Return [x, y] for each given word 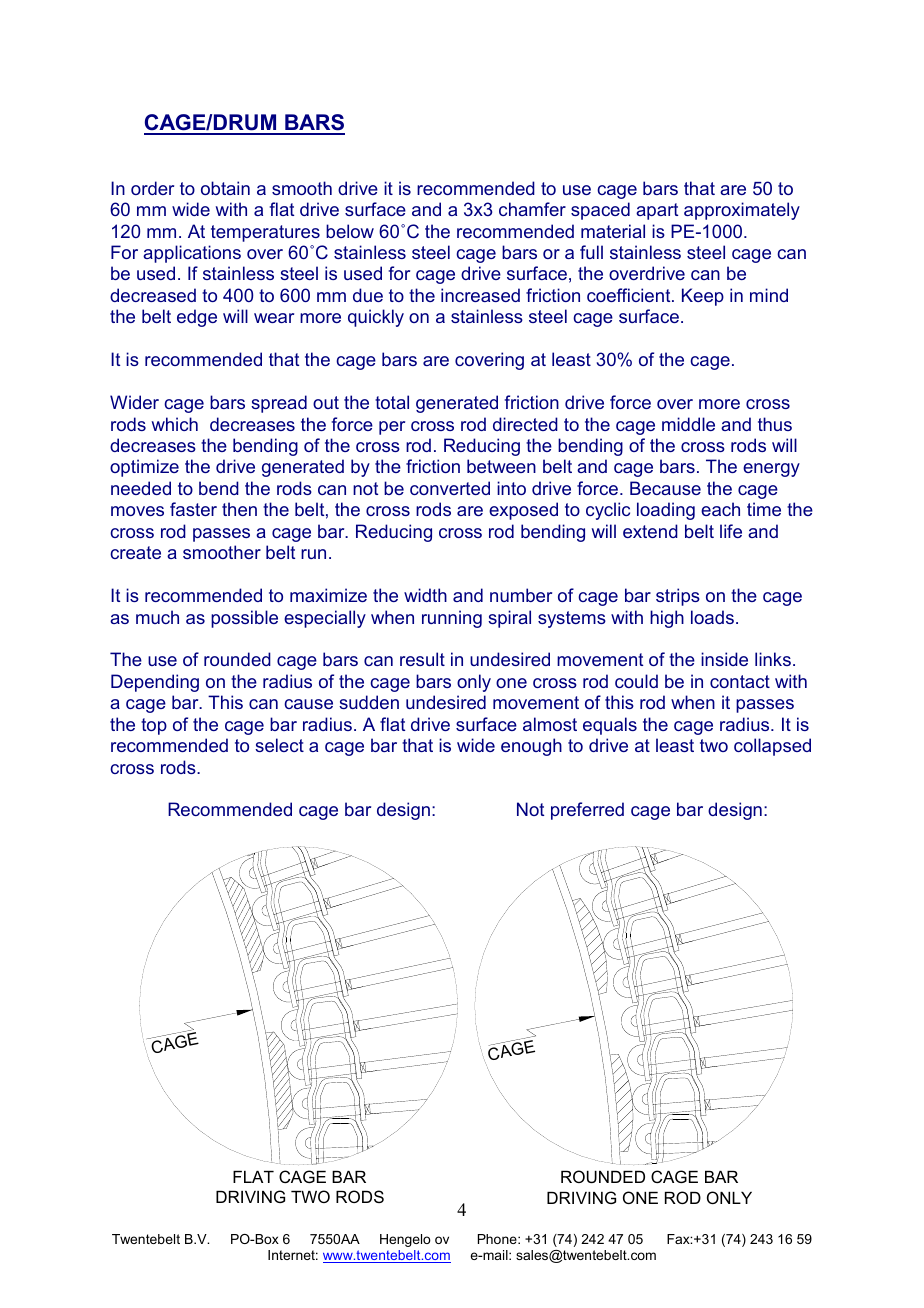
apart [657, 211]
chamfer [532, 209]
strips [678, 597]
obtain [225, 188]
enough [531, 747]
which [175, 424]
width [425, 595]
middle [688, 424]
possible [244, 619]
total [392, 402]
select [279, 745]
